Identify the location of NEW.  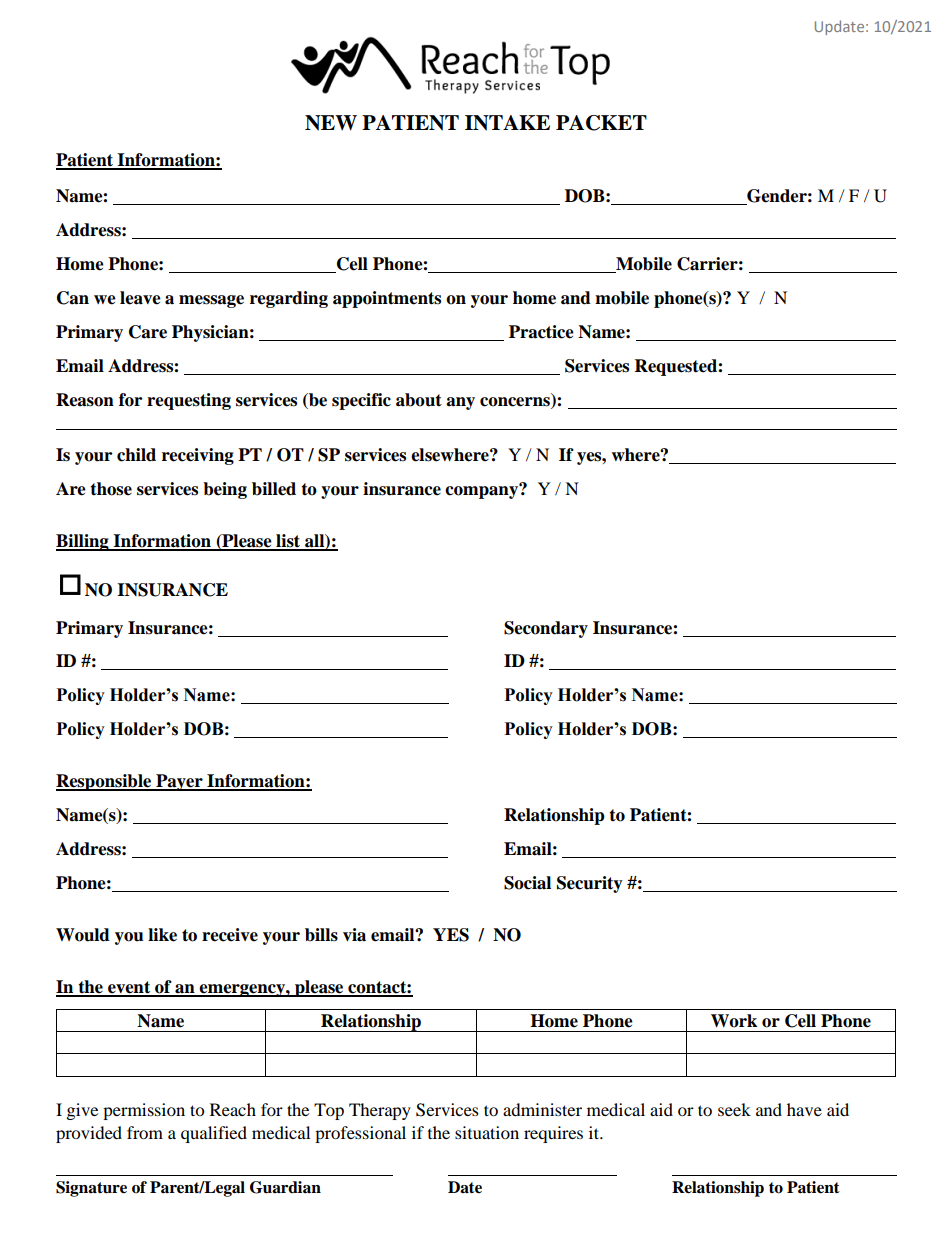
(331, 123).
